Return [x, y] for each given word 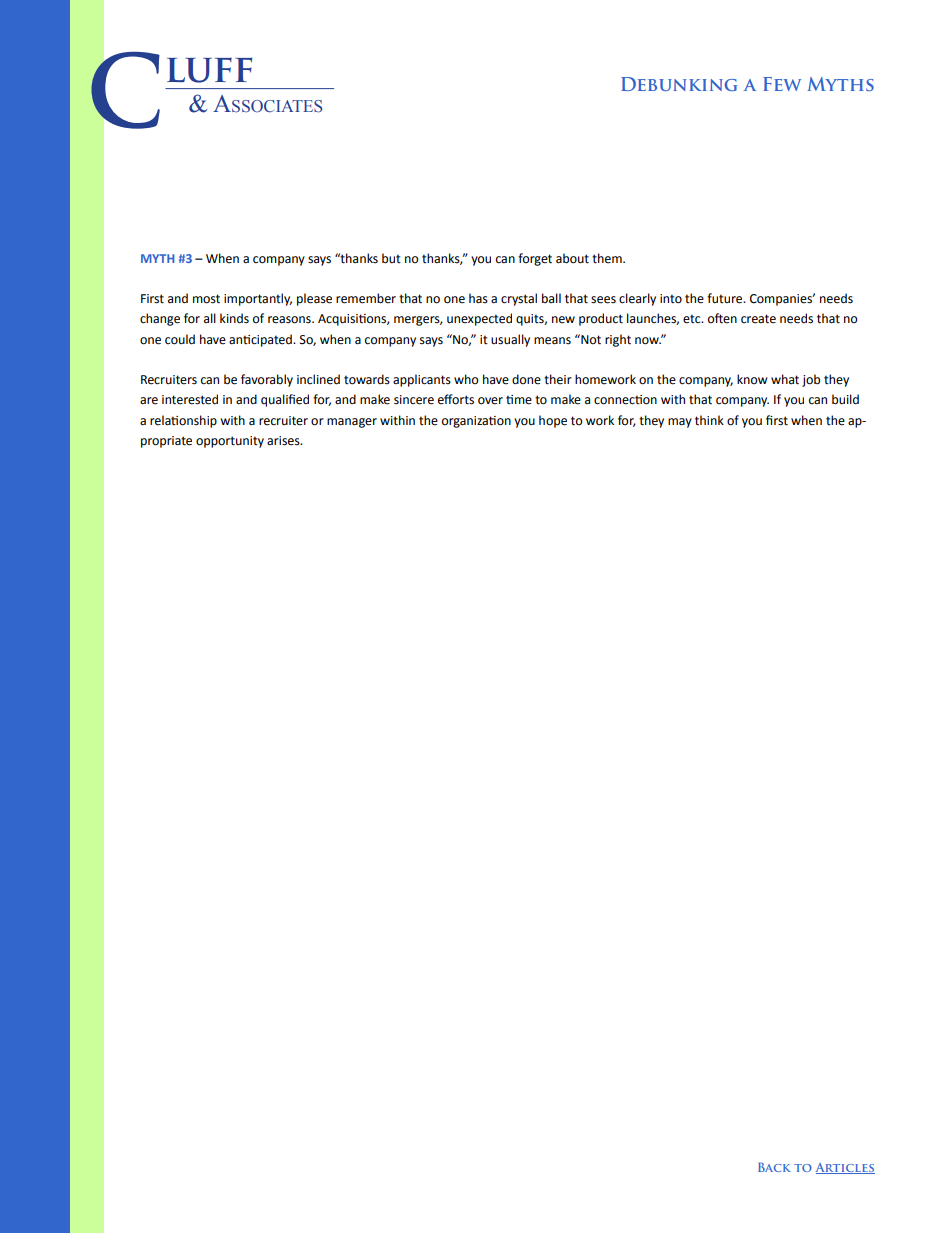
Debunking [679, 84]
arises [284, 441]
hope [553, 421]
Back [774, 1167]
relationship [183, 421]
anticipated [261, 340]
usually [510, 340]
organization [476, 422]
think [709, 420]
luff [209, 70]
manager [352, 423]
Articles [845, 1168]
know [752, 379]
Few [782, 84]
